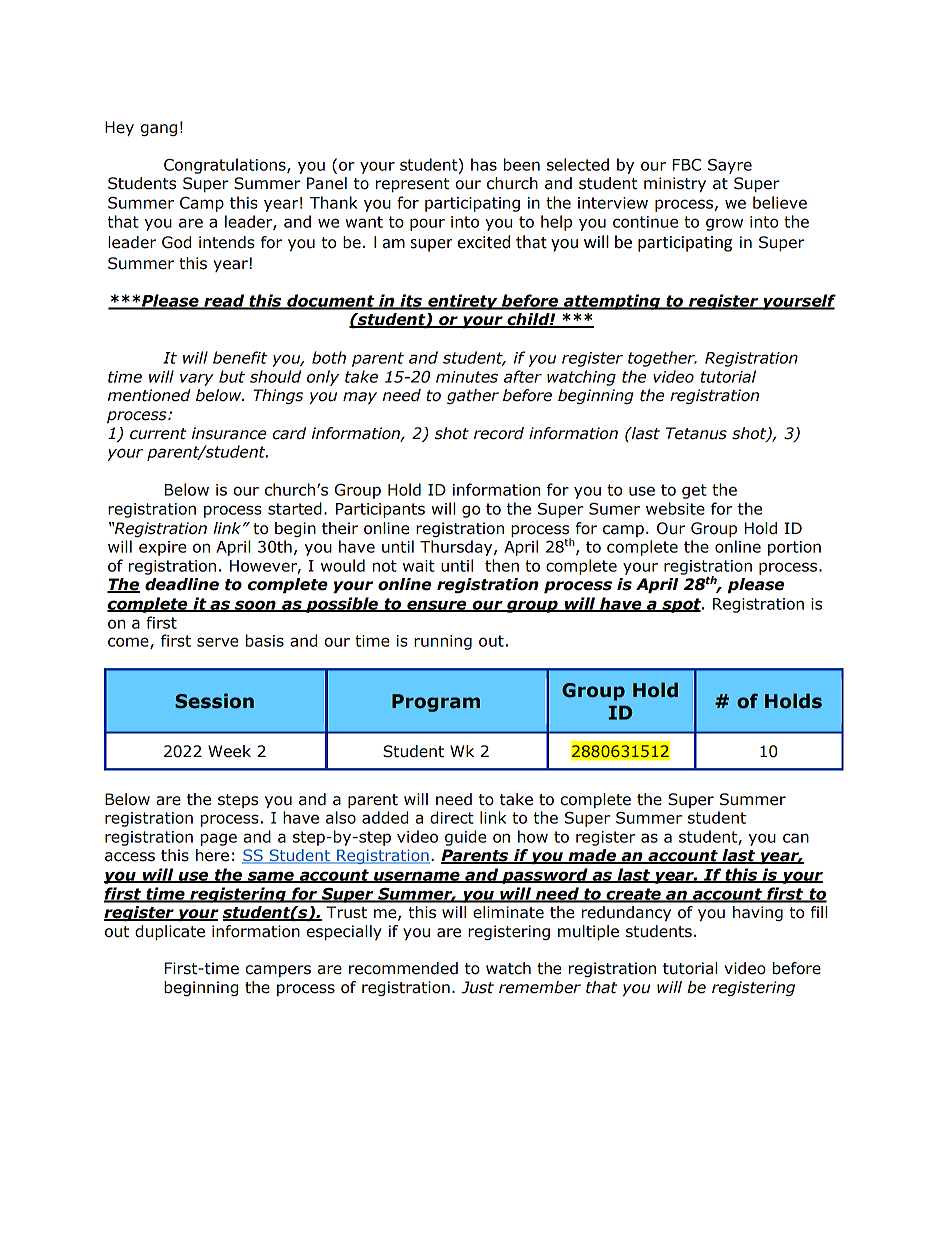  What do you see at coordinates (499, 433) in the screenshot?
I see `record` at bounding box center [499, 433].
